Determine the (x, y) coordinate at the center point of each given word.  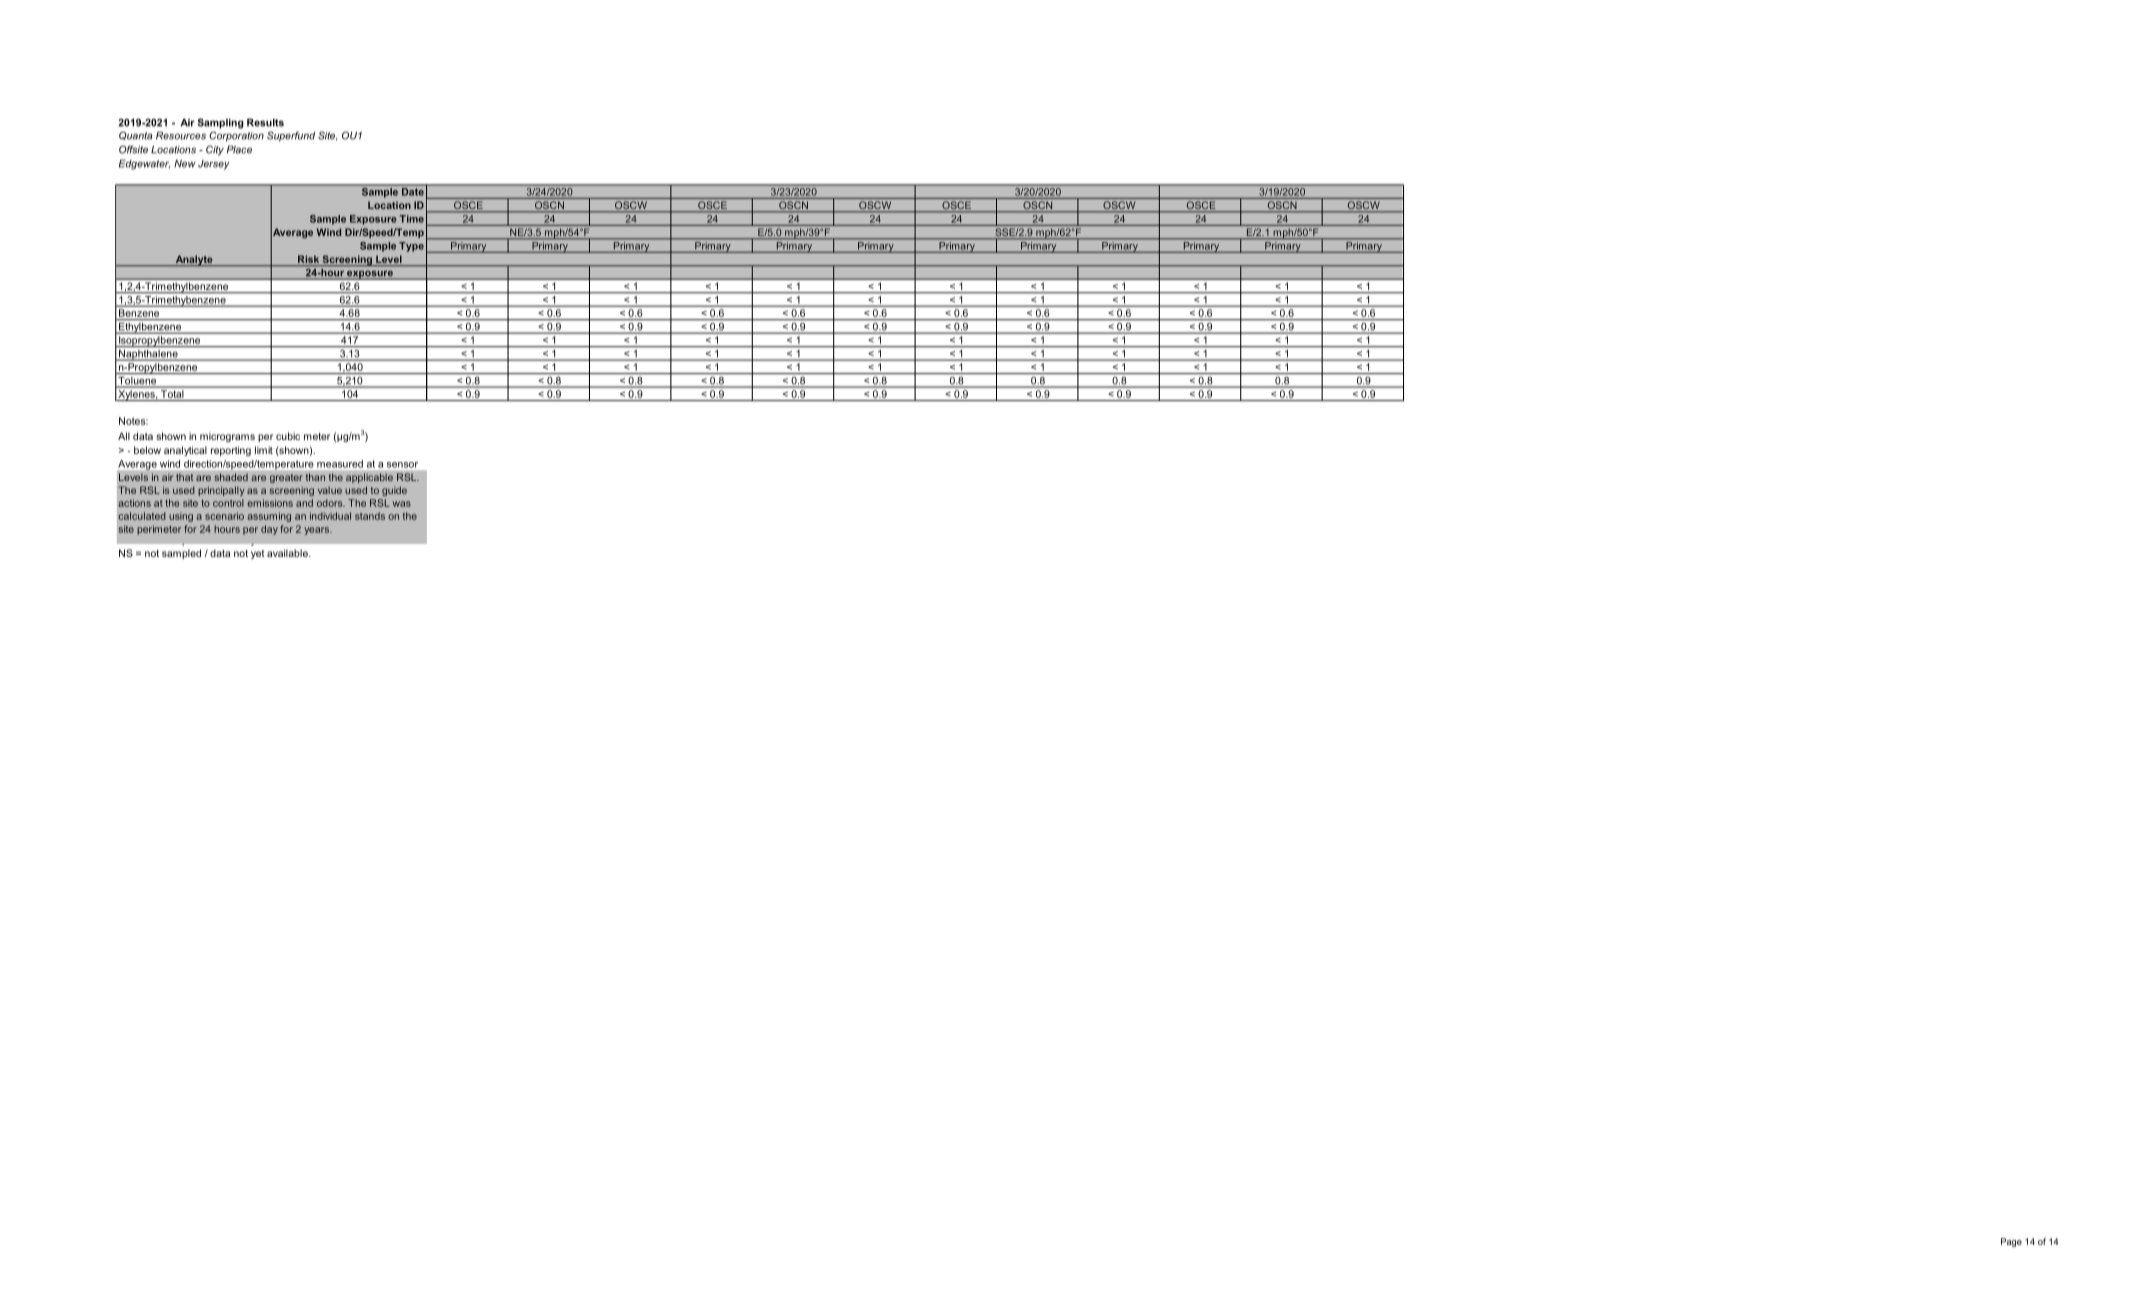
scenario (224, 516)
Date (413, 192)
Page (2011, 1242)
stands (370, 516)
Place (239, 149)
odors (331, 503)
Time (411, 219)
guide (394, 491)
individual (330, 516)
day (269, 530)
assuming (269, 517)
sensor (402, 465)
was (402, 504)
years (318, 531)
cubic (288, 436)
